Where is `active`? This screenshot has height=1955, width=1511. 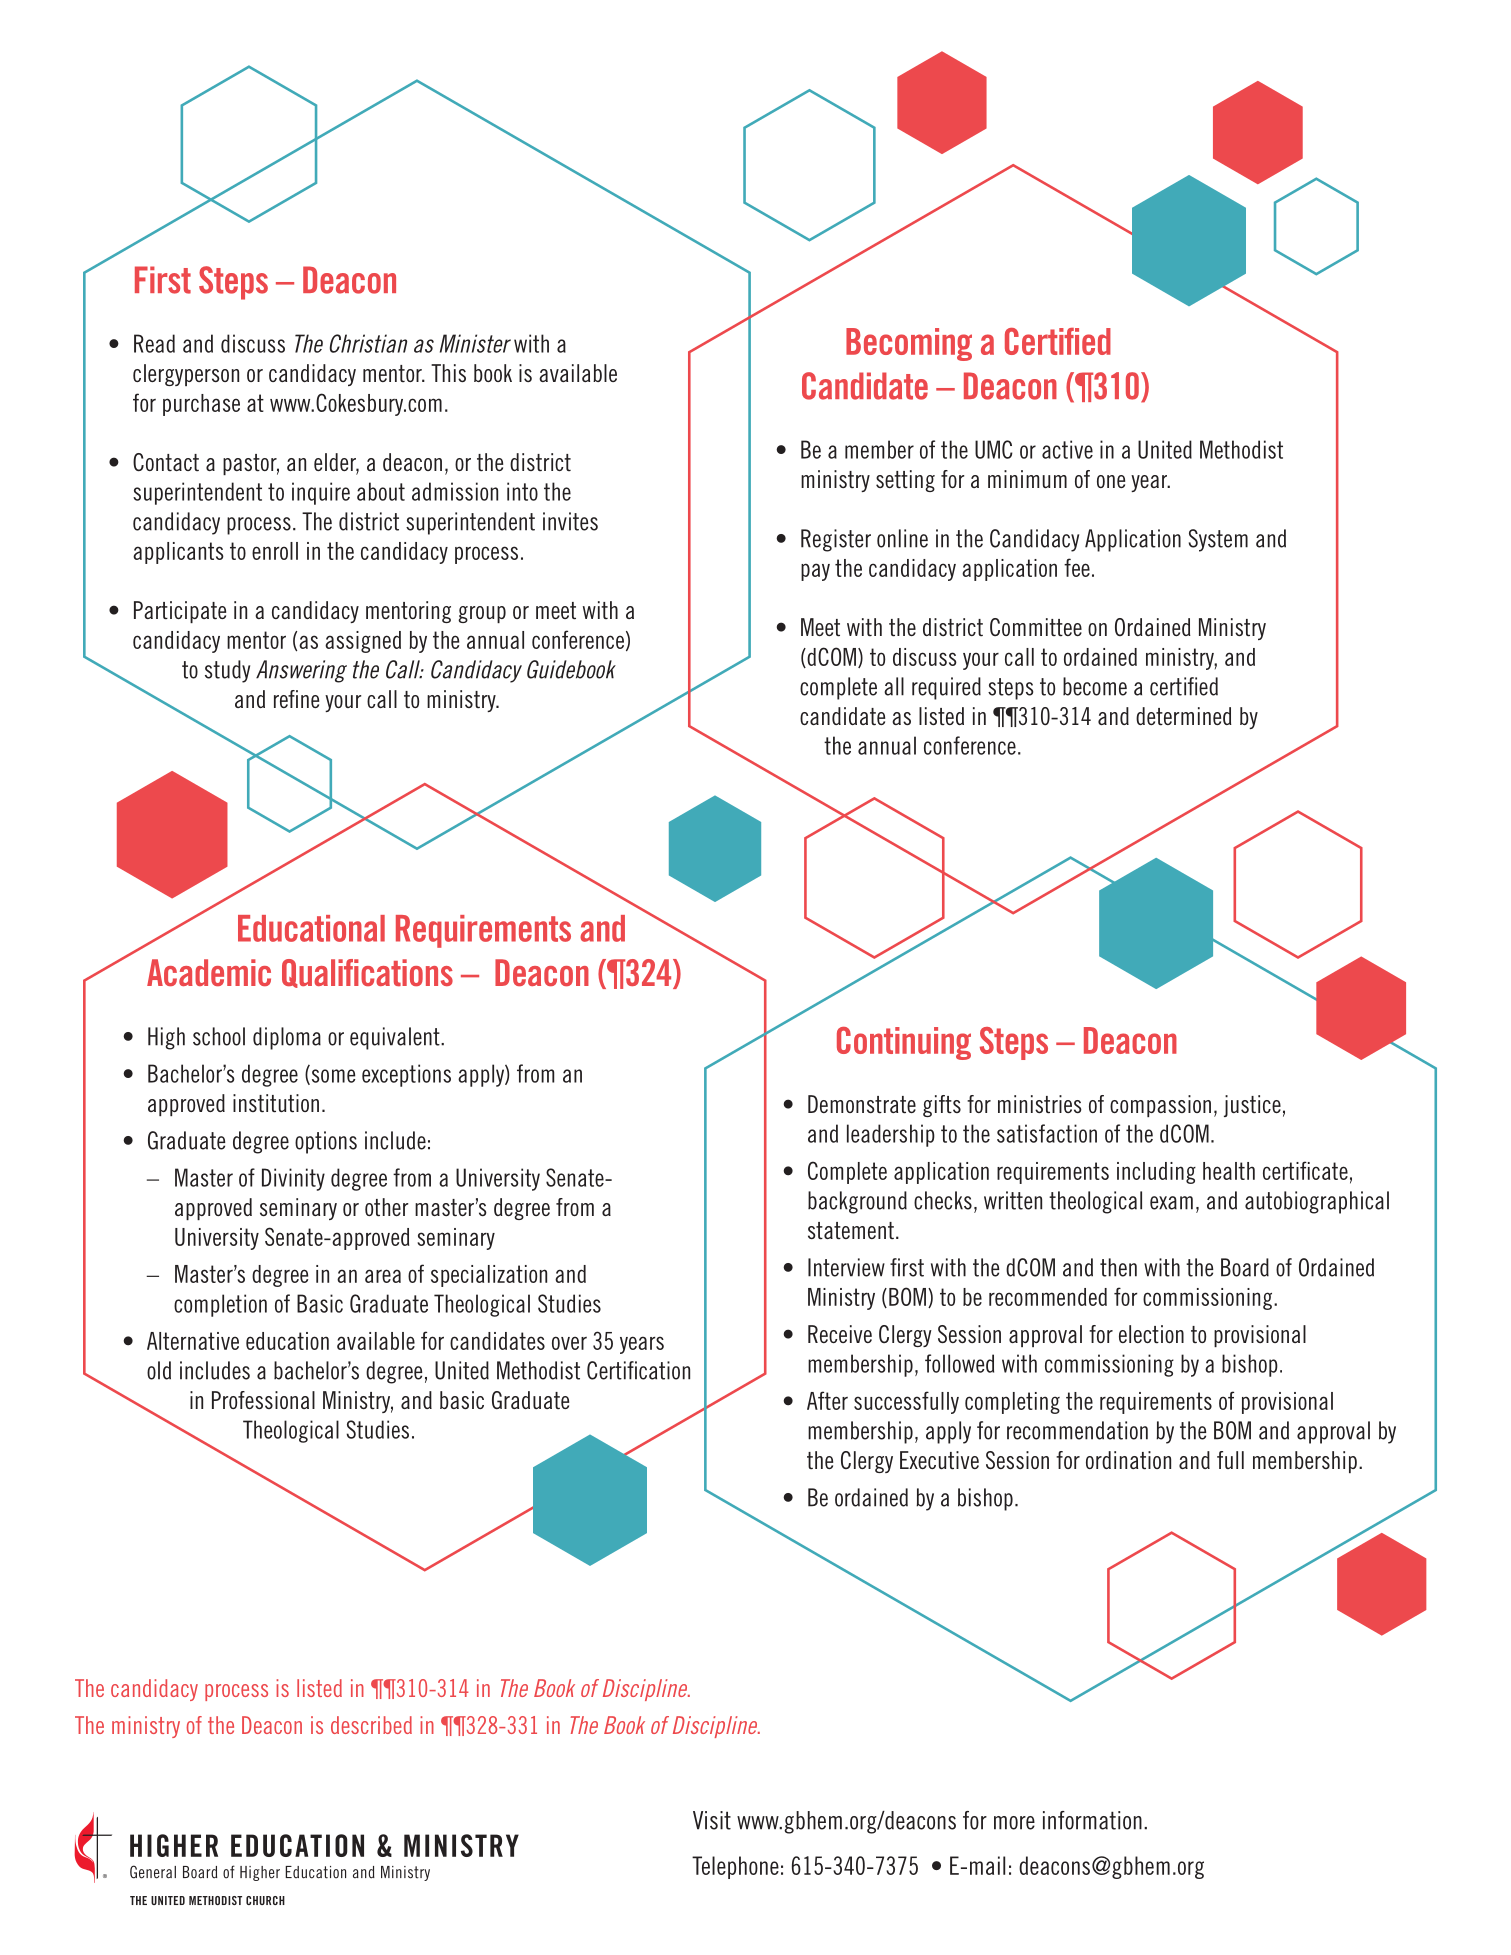 active is located at coordinates (1067, 449).
